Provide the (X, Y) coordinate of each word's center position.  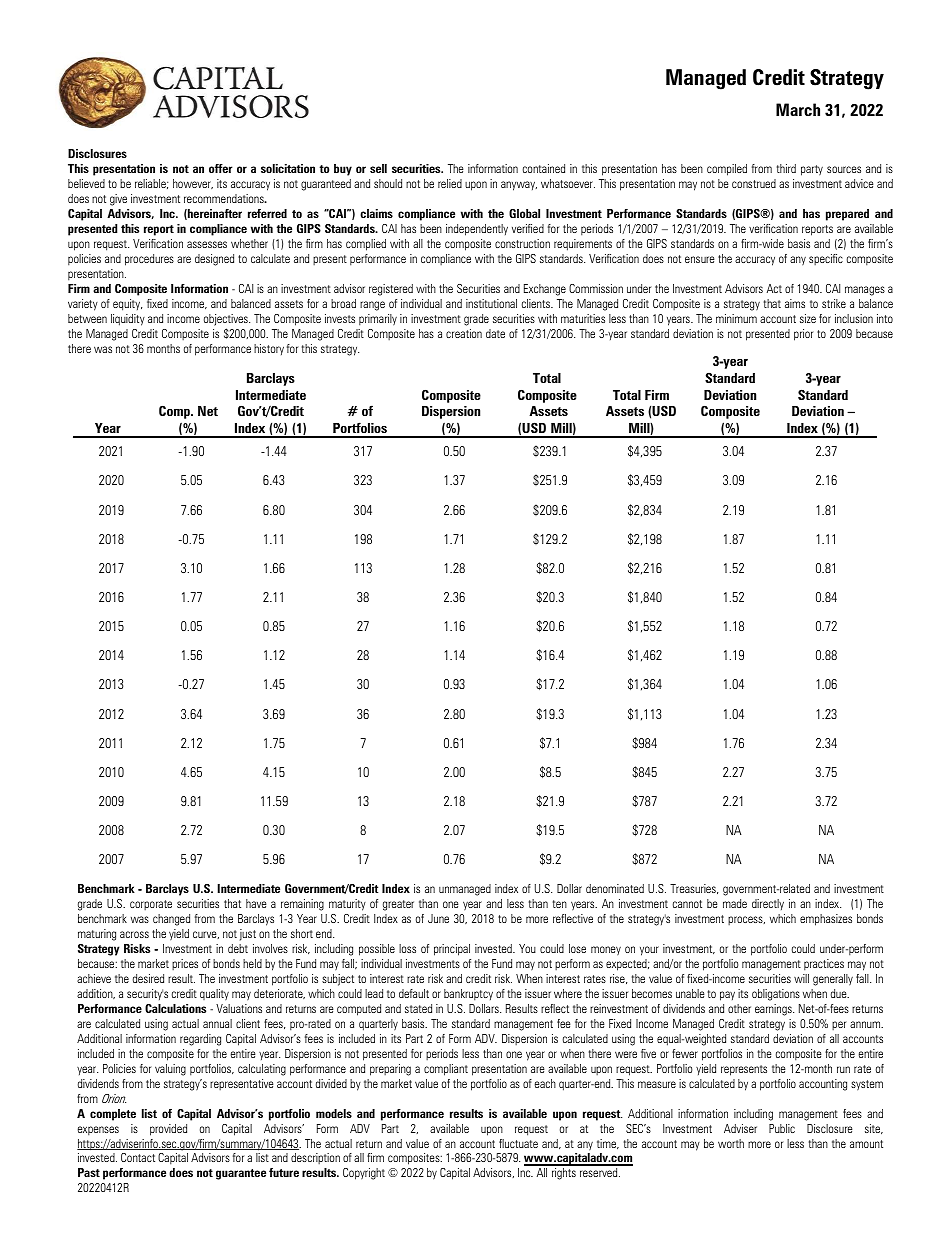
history (269, 349)
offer (221, 168)
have (256, 903)
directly (768, 904)
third (786, 168)
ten (560, 904)
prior (804, 335)
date (495, 333)
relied (450, 183)
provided (168, 1130)
